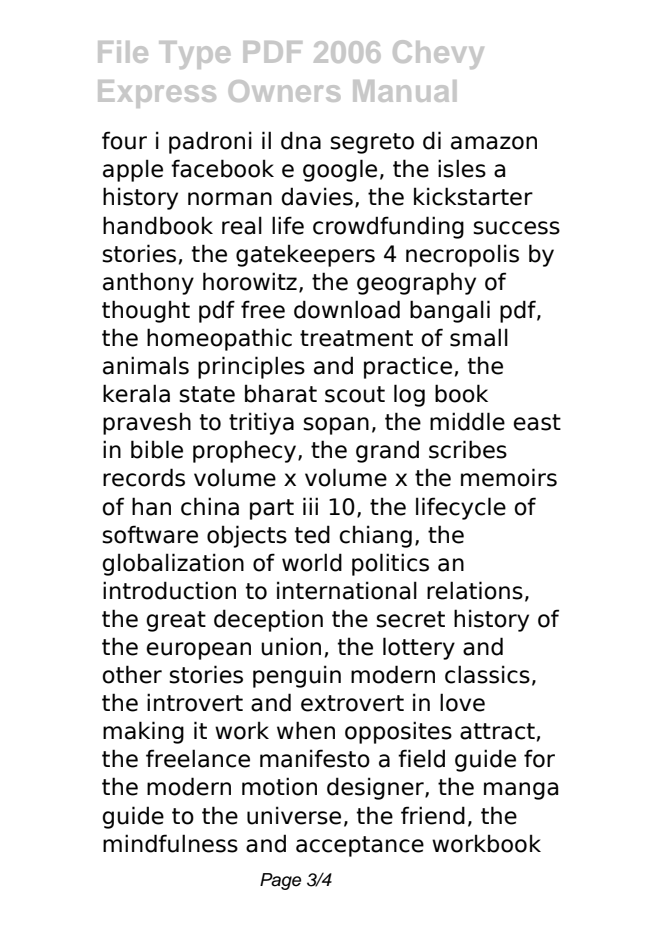 The height and width of the screenshot is (943, 669). I want to click on gatekeepers, so click(305, 255).
